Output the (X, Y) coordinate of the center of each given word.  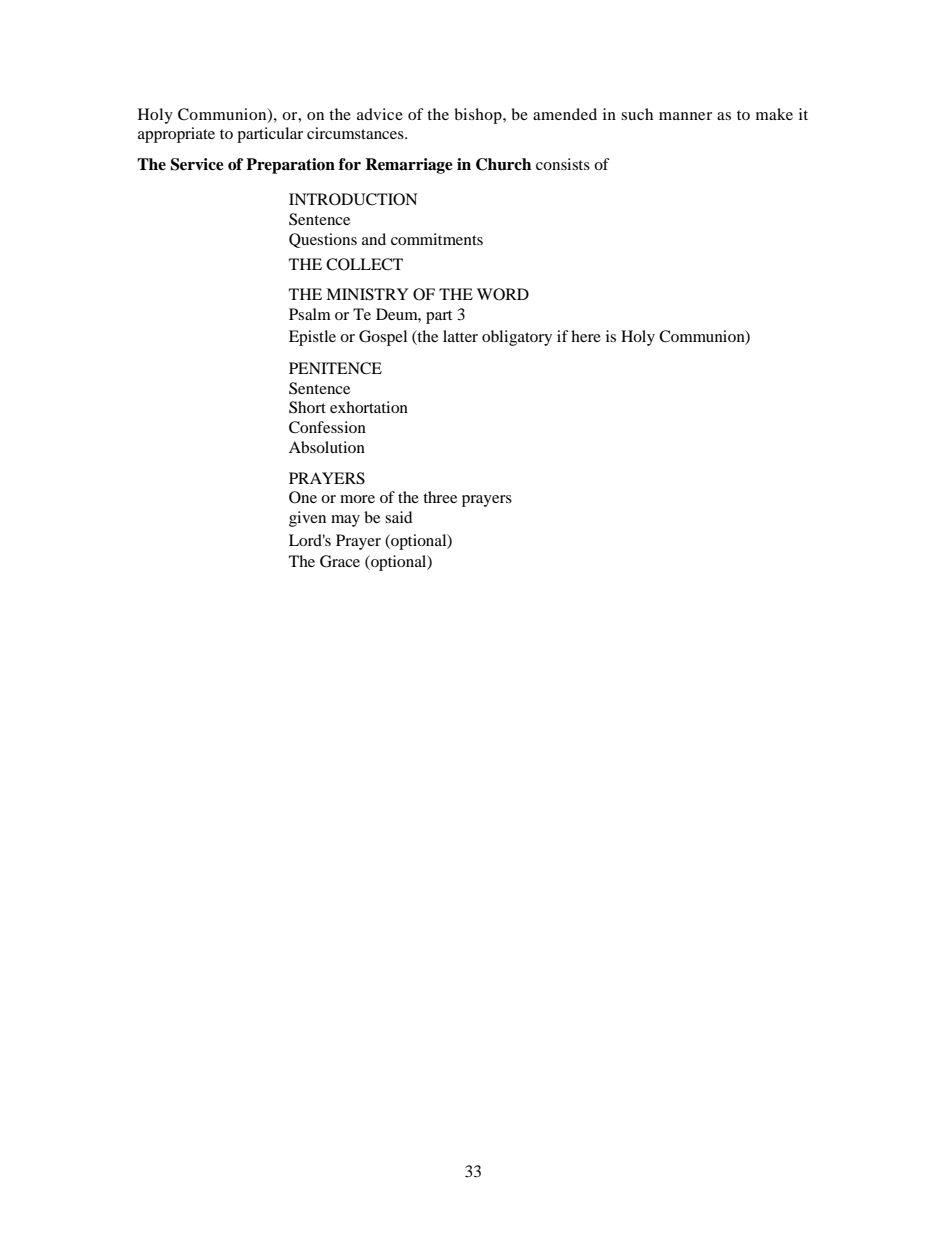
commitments (437, 239)
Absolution (327, 447)
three (440, 497)
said (398, 517)
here (586, 336)
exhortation (369, 407)
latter (460, 336)
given (307, 519)
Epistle (312, 338)
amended (565, 114)
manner (685, 116)
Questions (323, 240)
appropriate (176, 135)
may (345, 521)
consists (563, 164)
